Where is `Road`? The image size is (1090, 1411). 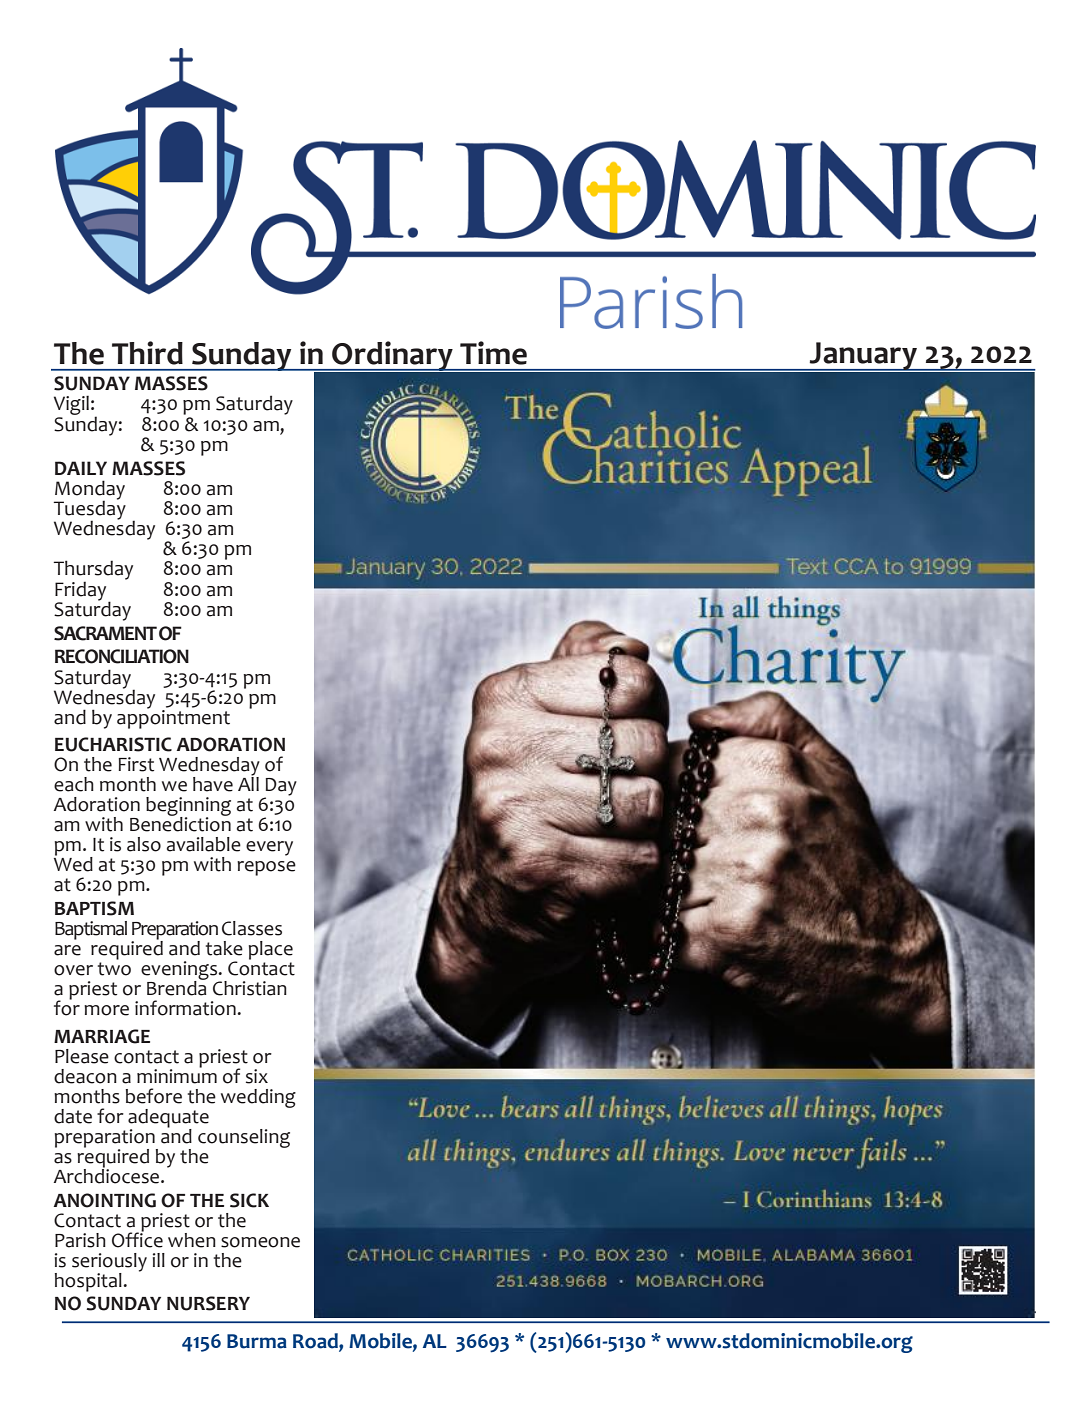
Road is located at coordinates (316, 1342).
